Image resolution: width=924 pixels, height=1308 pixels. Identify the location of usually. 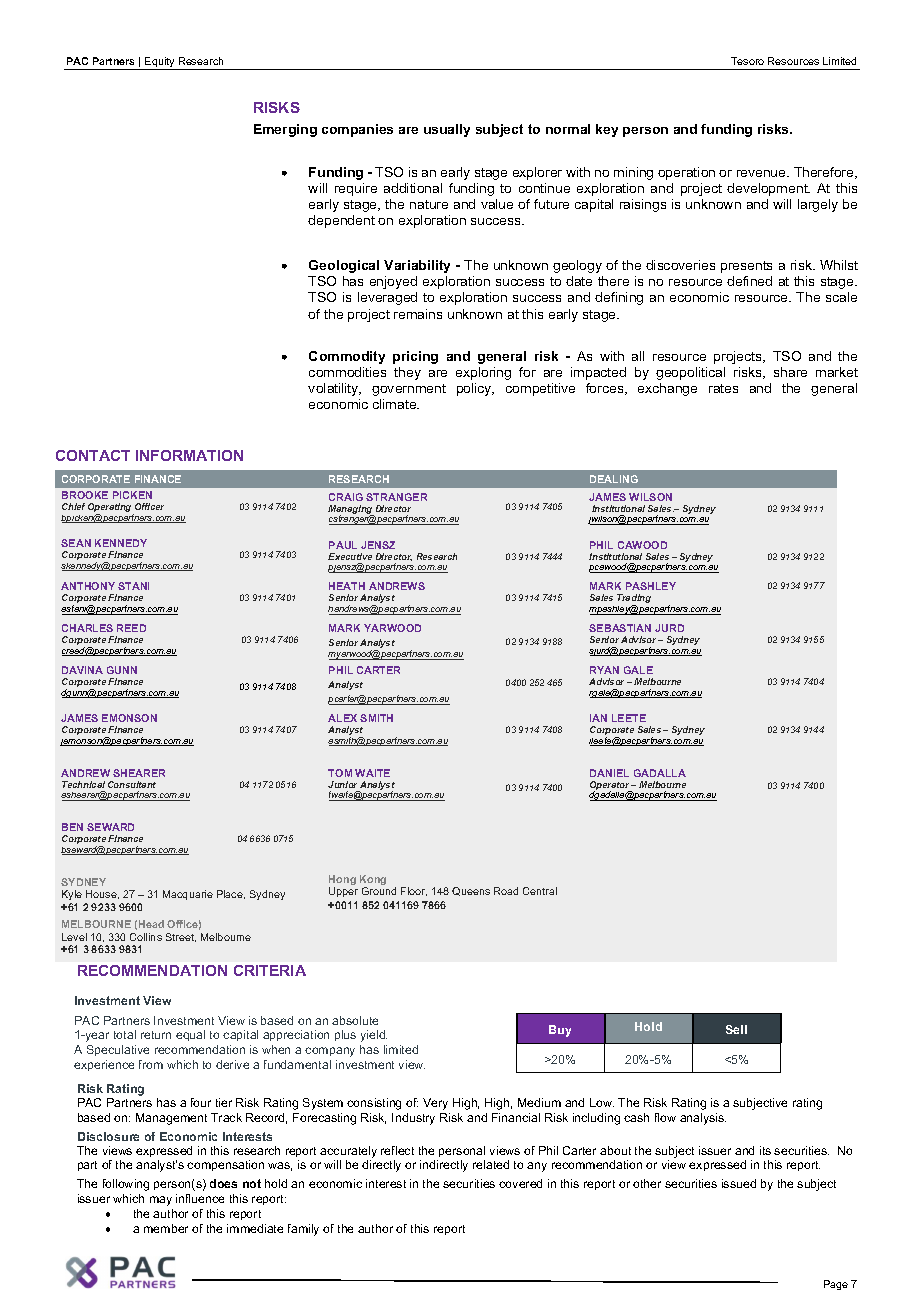
(447, 130).
